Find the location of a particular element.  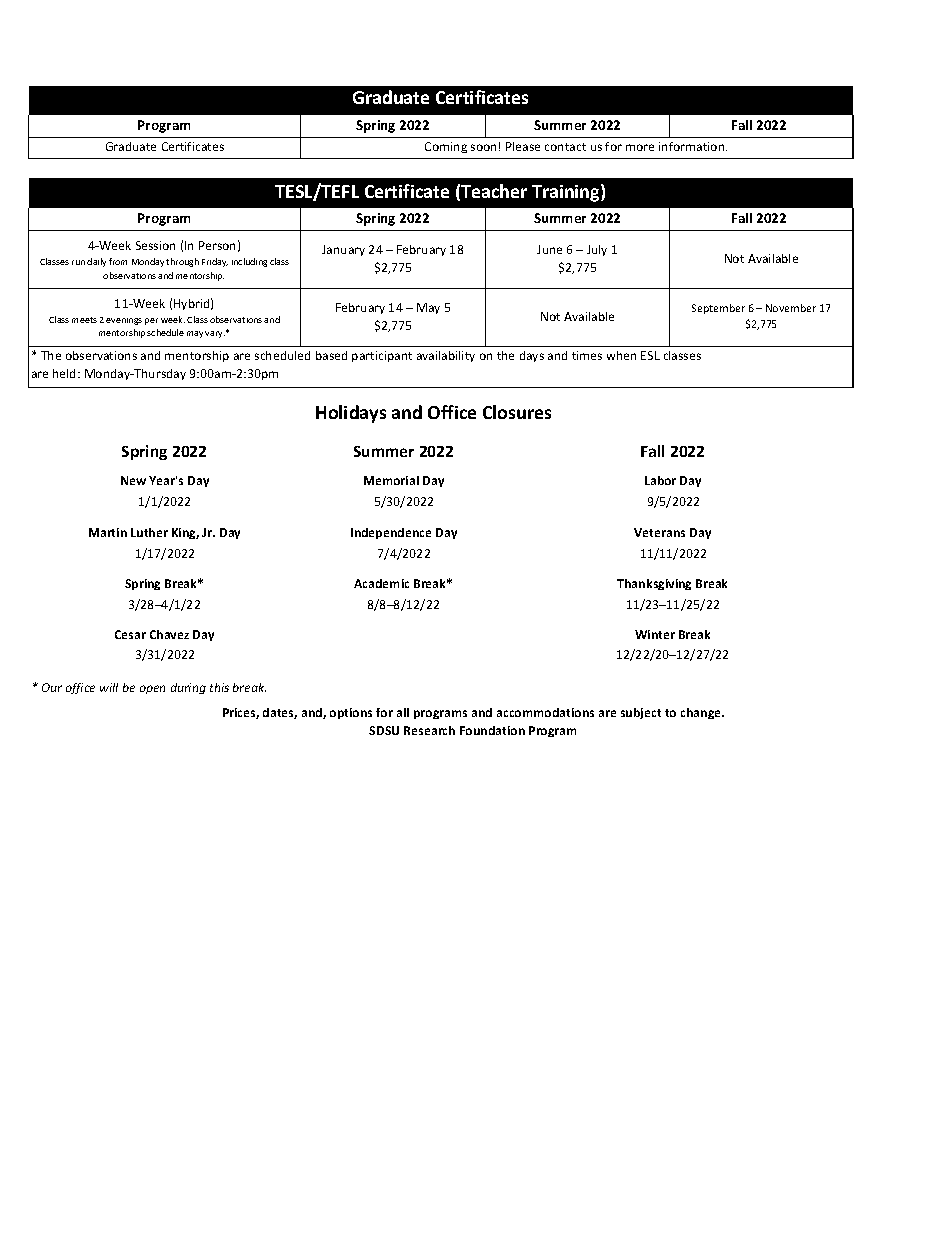

change is located at coordinates (702, 713).
